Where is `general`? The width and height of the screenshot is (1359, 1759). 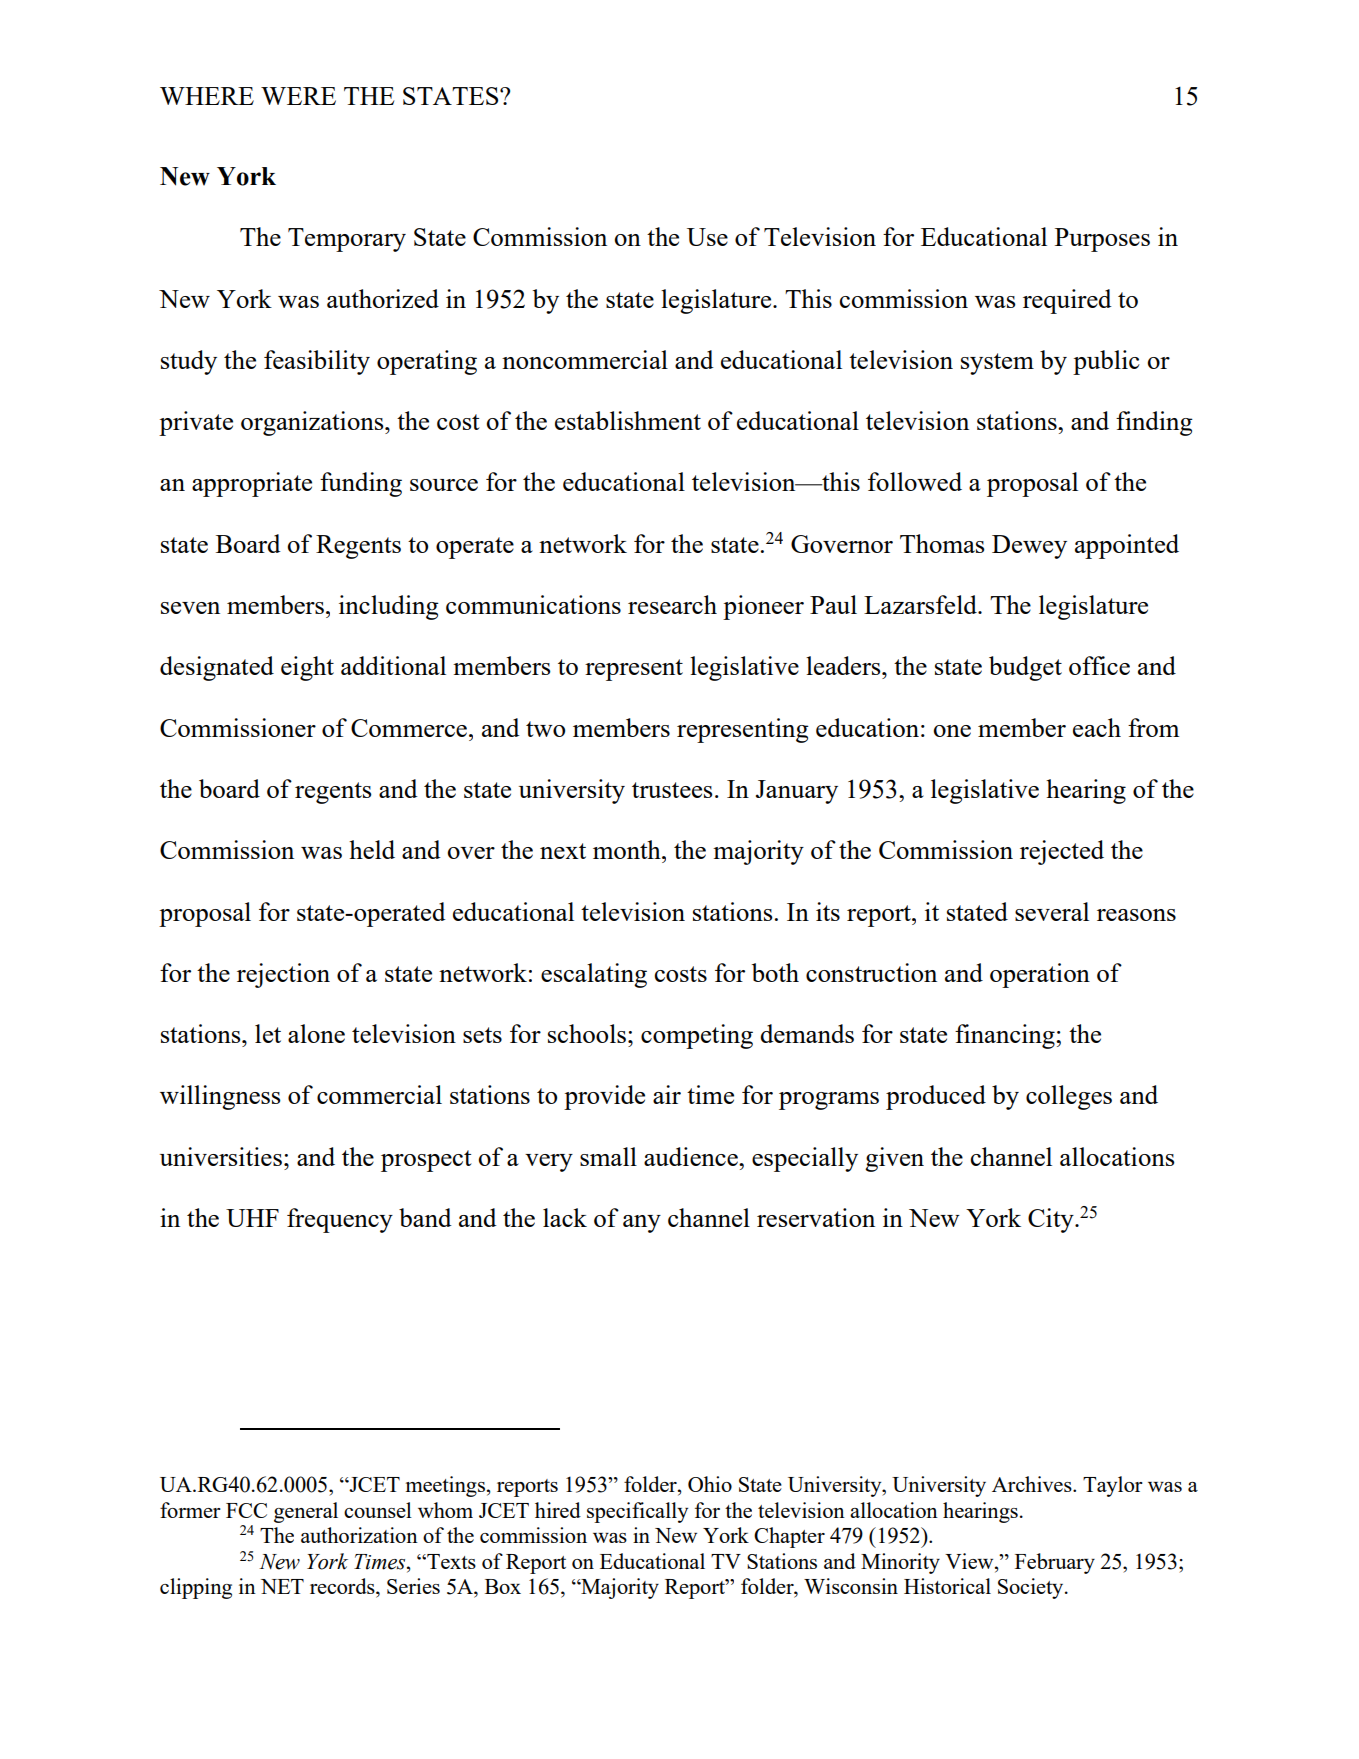
general is located at coordinates (306, 1512).
